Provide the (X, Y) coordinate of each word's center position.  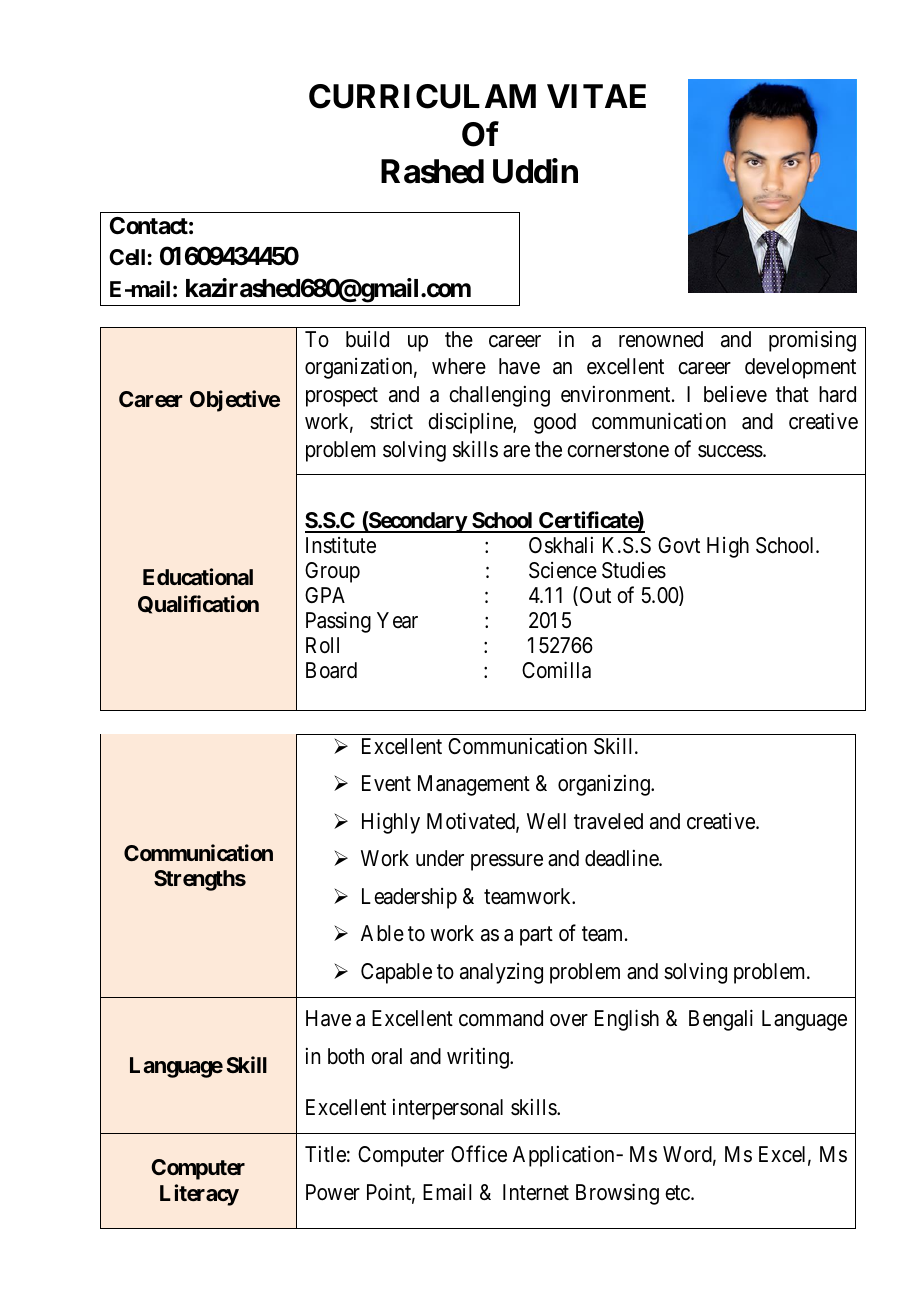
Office (479, 1154)
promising (812, 341)
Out (594, 596)
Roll (322, 645)
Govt (679, 545)
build (367, 339)
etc (678, 1193)
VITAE (596, 96)
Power (333, 1192)
